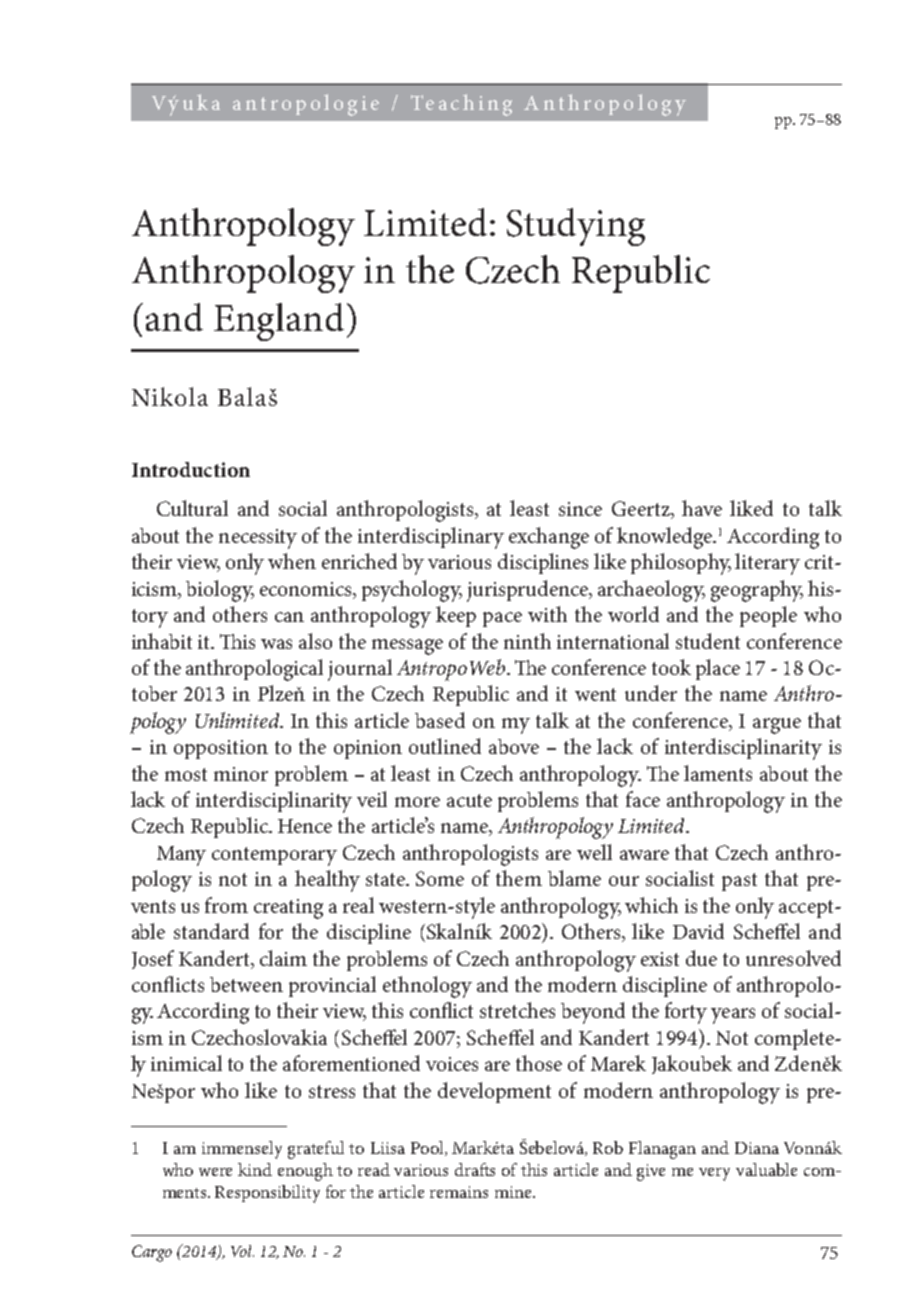  What do you see at coordinates (191, 469) in the screenshot?
I see `Introduction` at bounding box center [191, 469].
